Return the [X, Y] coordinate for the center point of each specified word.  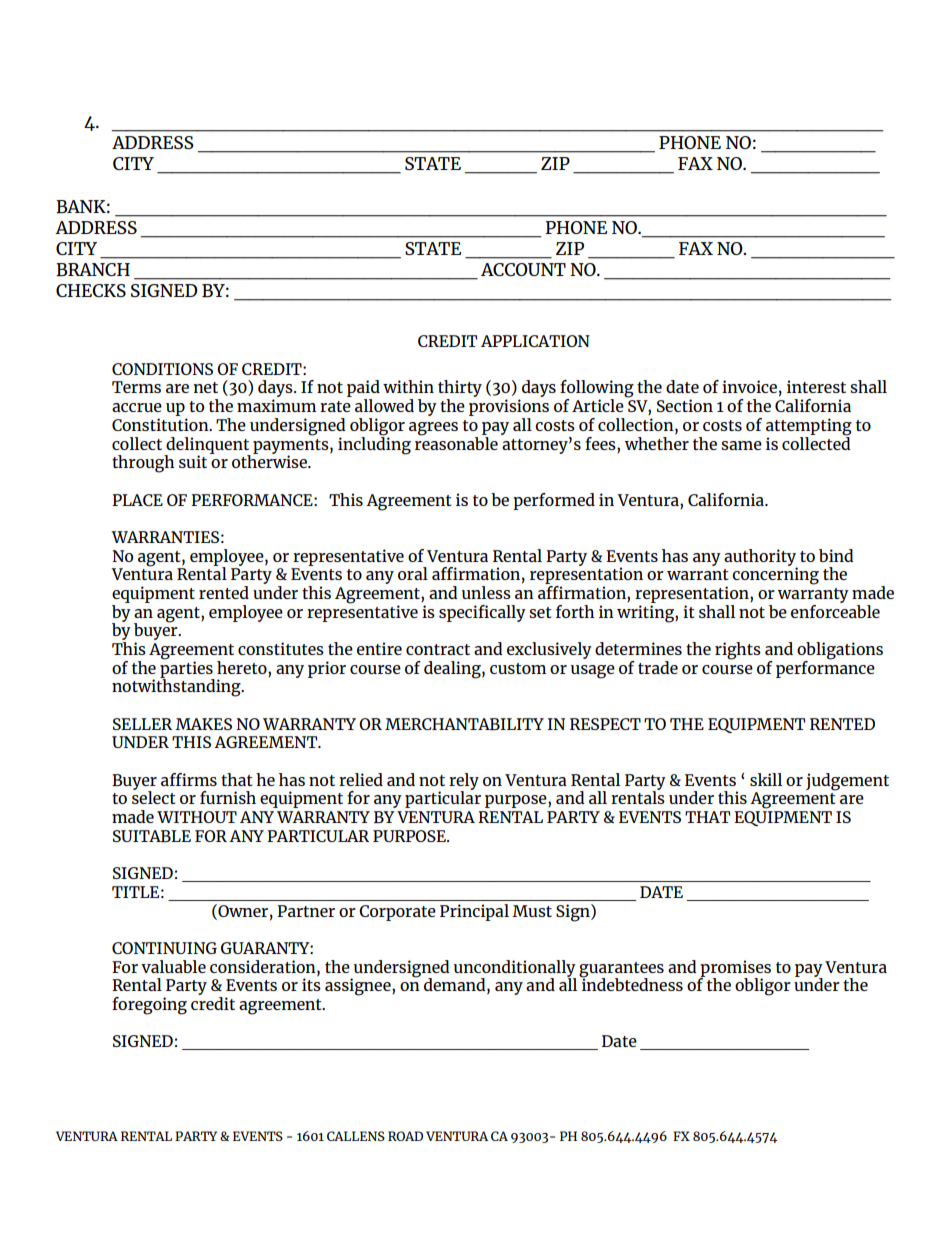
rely [464, 782]
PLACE [137, 500]
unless [486, 592]
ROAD [405, 1136]
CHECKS [91, 290]
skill [766, 779]
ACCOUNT [523, 269]
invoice [749, 386]
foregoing [149, 1006]
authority [760, 558]
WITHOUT [197, 817]
